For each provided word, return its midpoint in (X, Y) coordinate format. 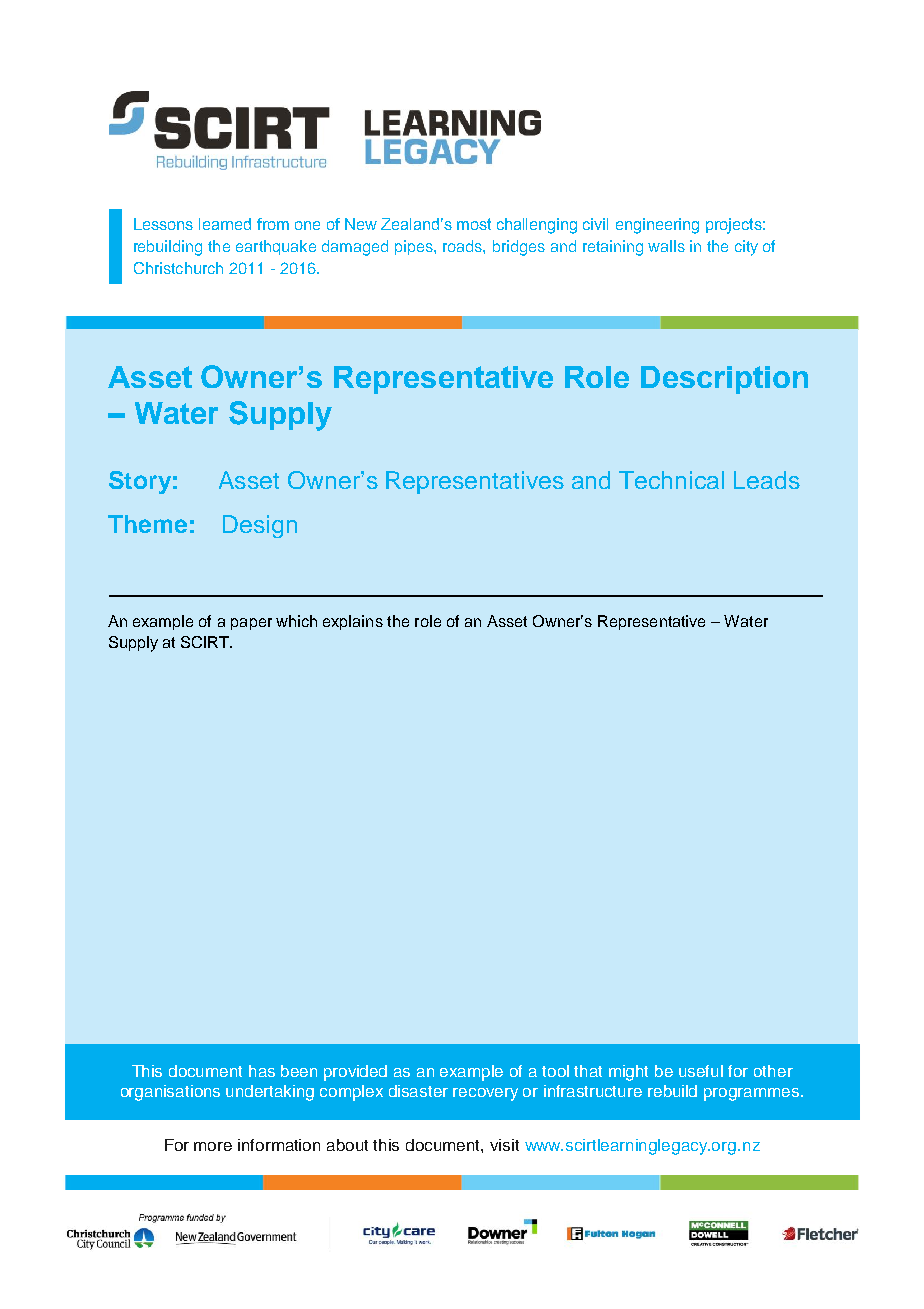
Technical (671, 480)
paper (251, 624)
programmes (753, 1094)
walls (666, 246)
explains (353, 622)
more (213, 1146)
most (474, 224)
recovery (485, 1094)
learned (225, 224)
